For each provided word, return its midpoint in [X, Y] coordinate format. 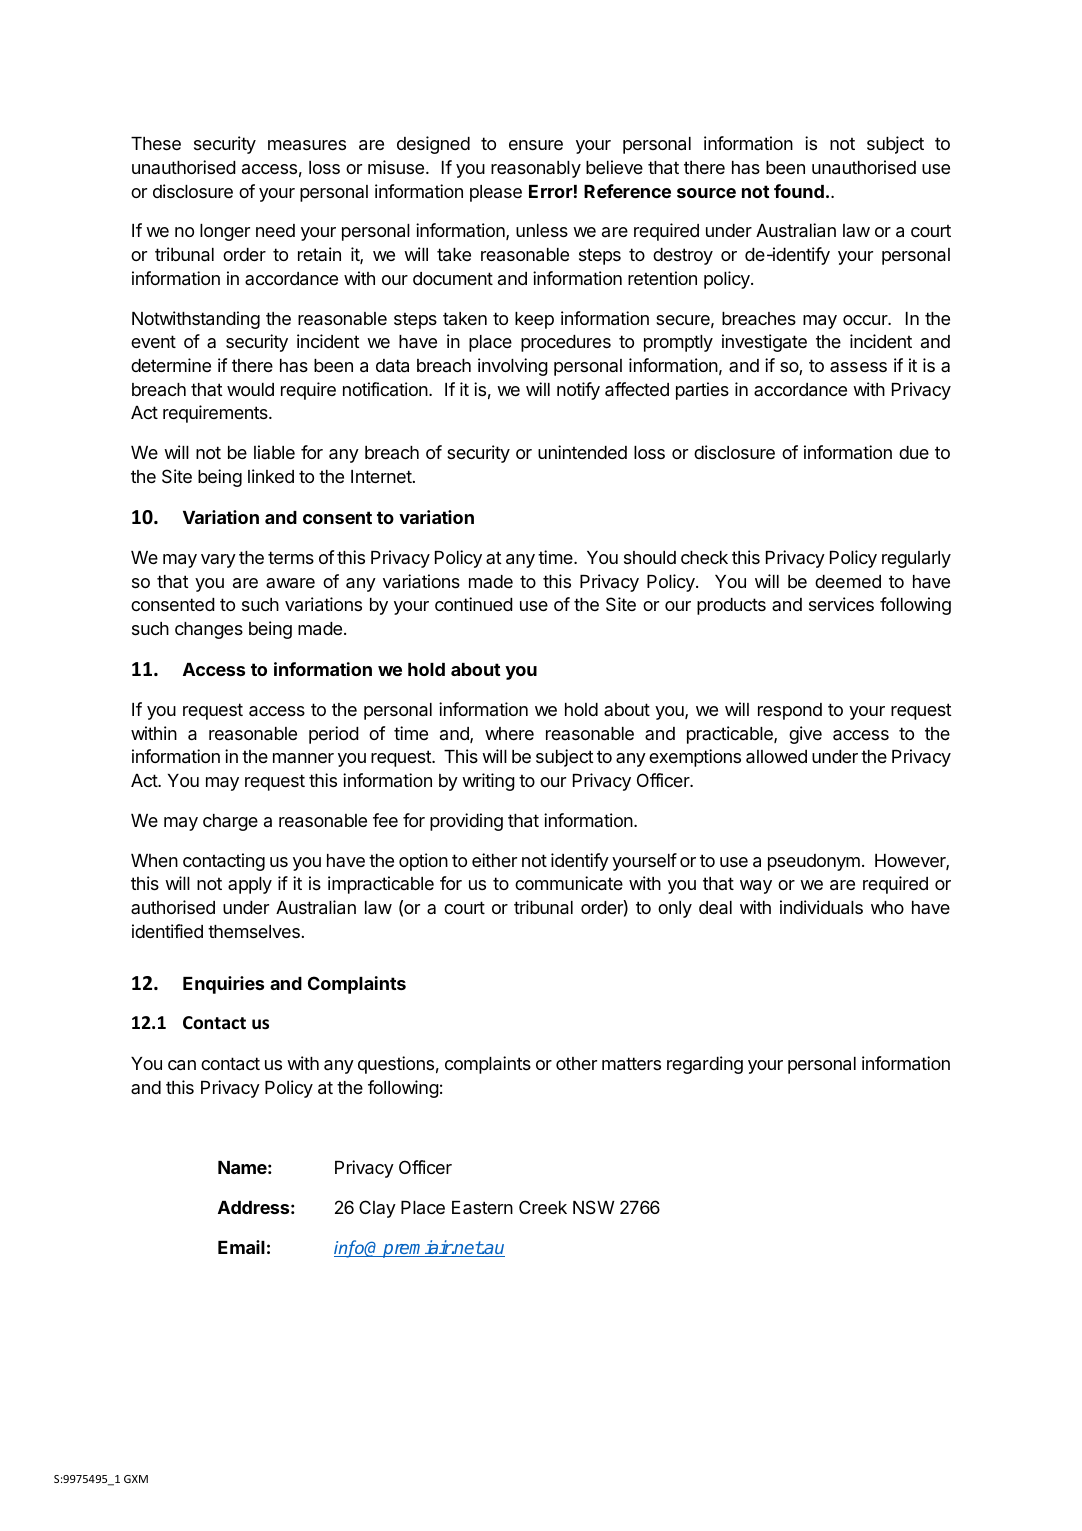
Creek [543, 1207]
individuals [821, 907]
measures [307, 145]
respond [790, 711]
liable [274, 452]
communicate [569, 883]
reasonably [536, 169]
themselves [254, 931]
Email [241, 1247]
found [799, 191]
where [509, 733]
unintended [582, 452]
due [914, 452]
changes [209, 630]
